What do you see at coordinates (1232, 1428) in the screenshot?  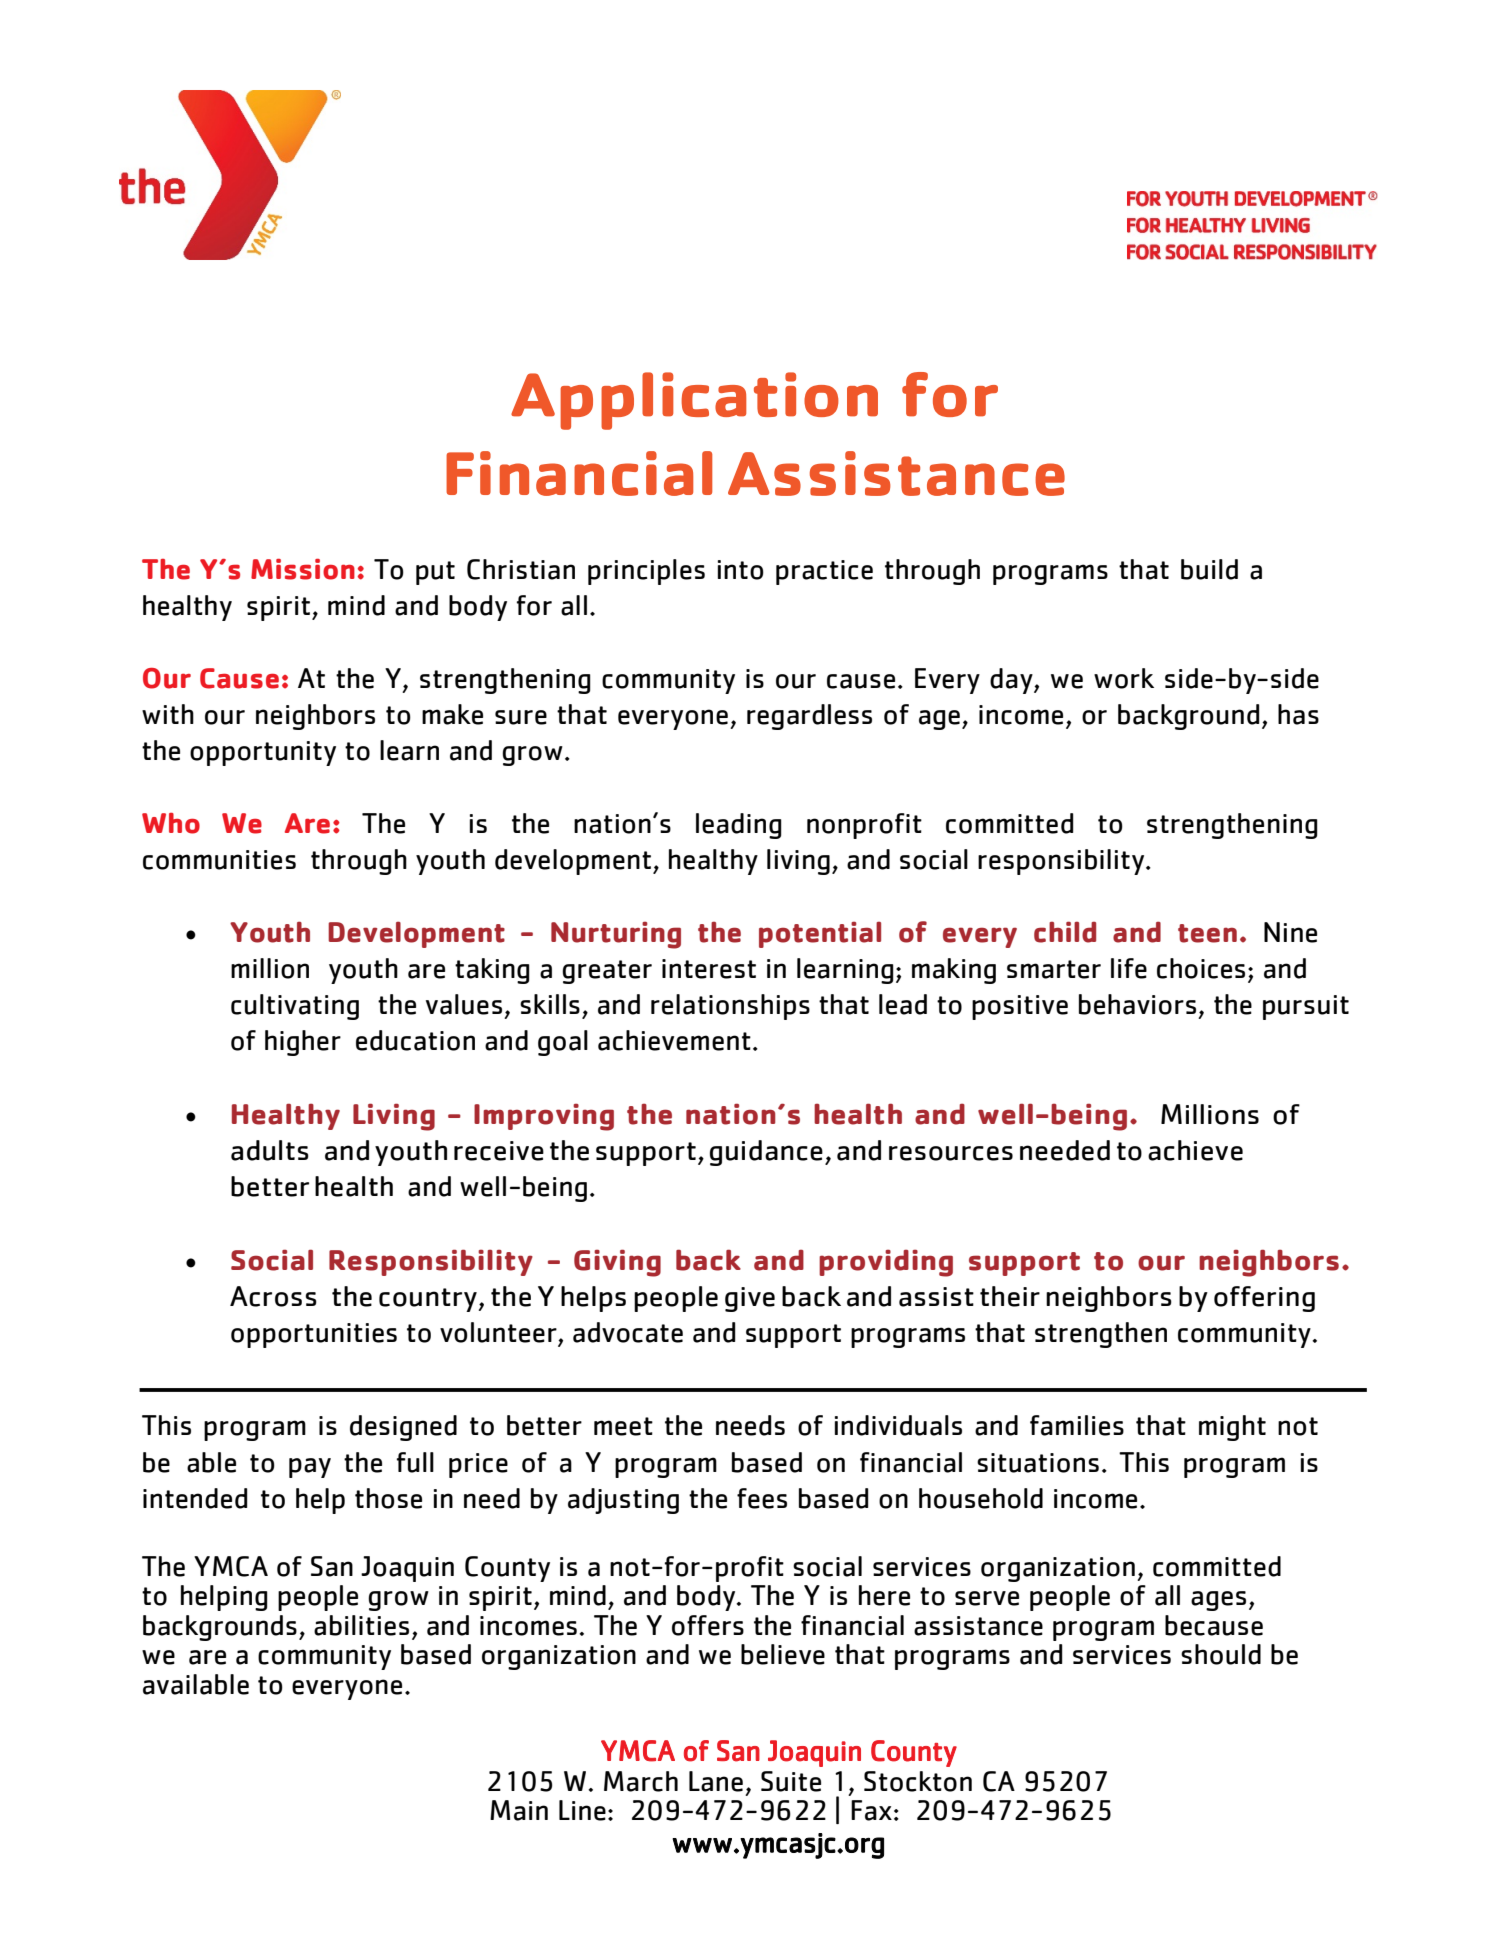 I see `might` at bounding box center [1232, 1428].
